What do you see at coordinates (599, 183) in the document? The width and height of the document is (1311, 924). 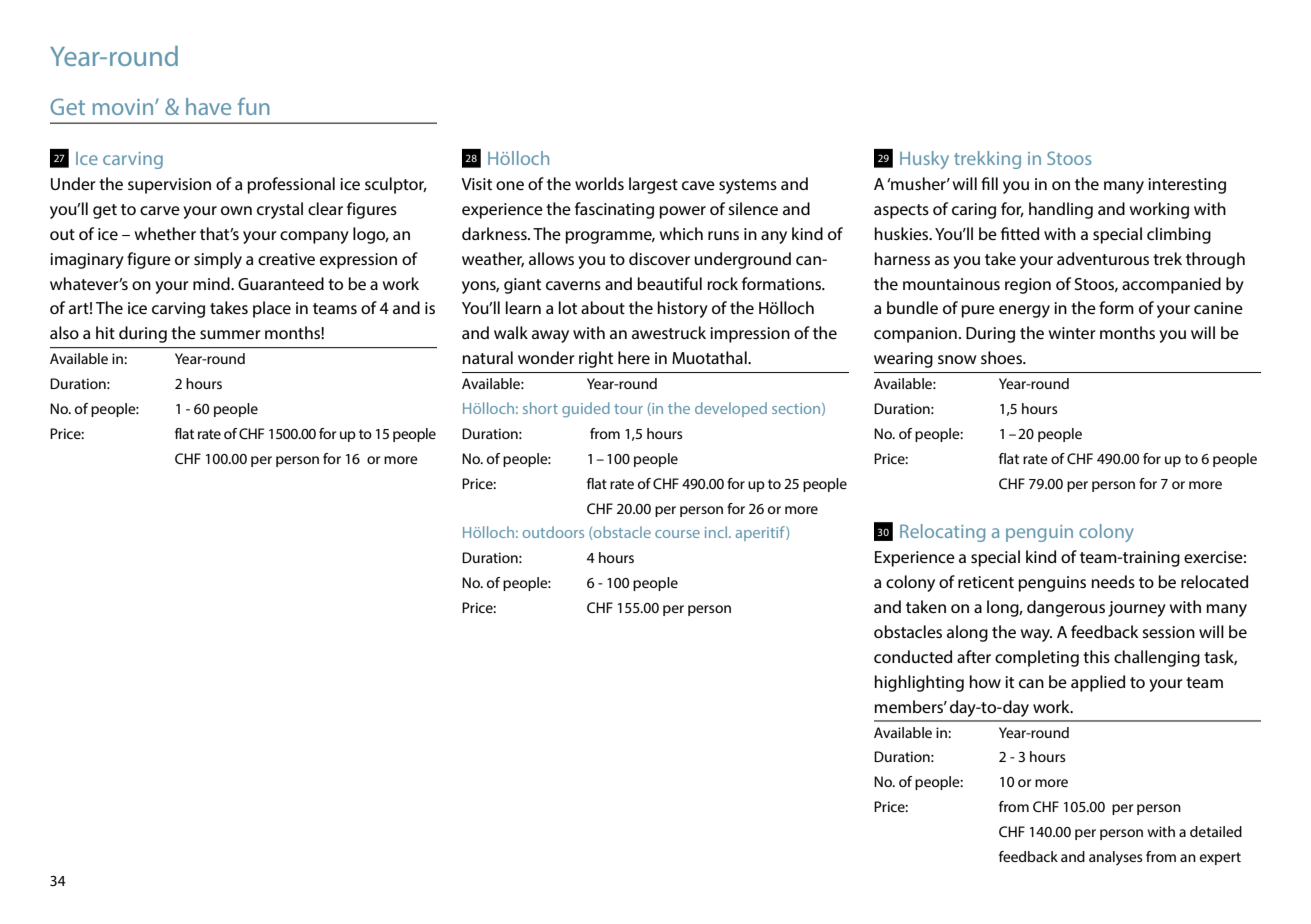 I see `worlds` at bounding box center [599, 183].
